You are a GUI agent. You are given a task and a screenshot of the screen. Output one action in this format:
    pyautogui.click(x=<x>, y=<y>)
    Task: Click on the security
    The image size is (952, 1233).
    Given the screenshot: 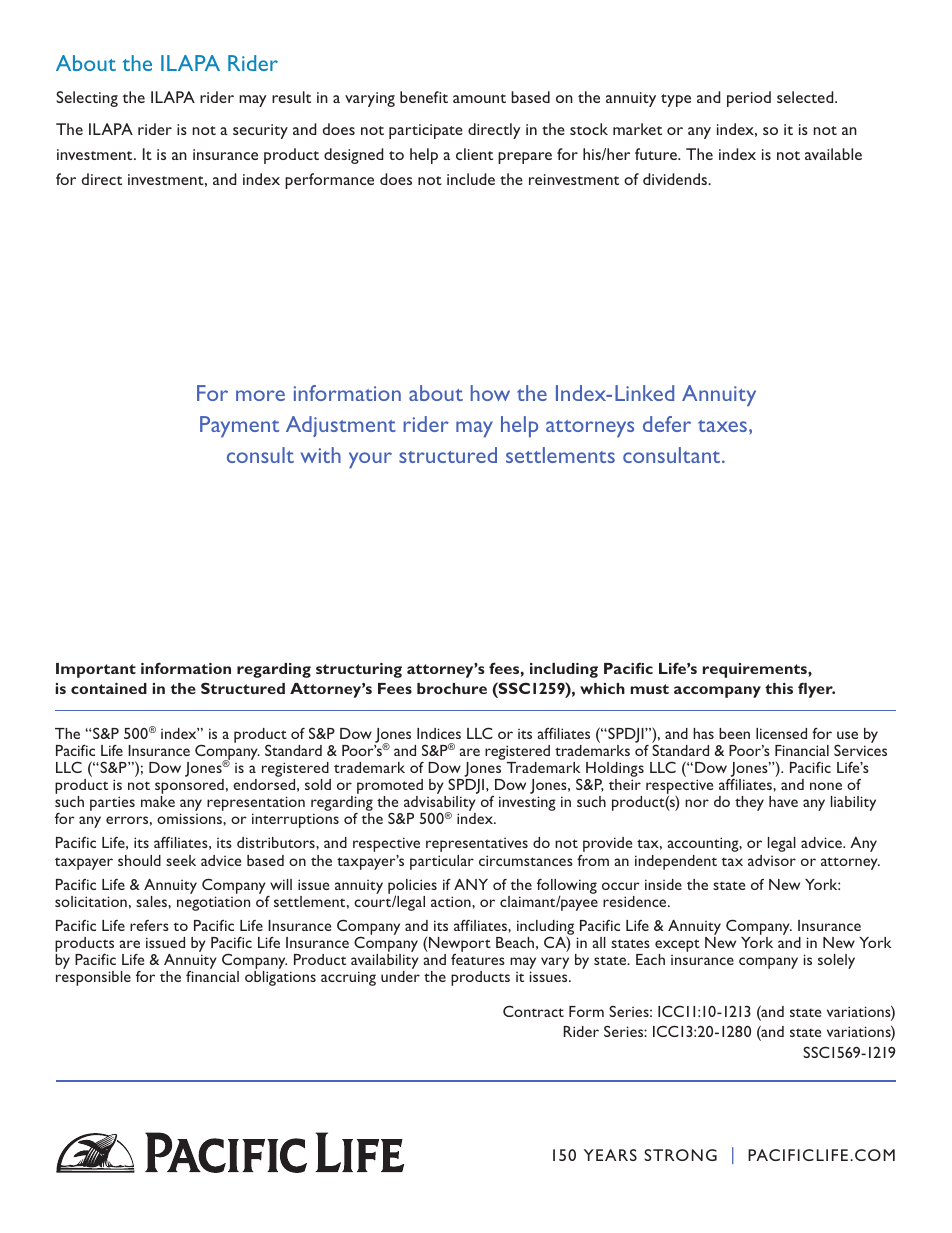 What is the action you would take?
    pyautogui.click(x=260, y=131)
